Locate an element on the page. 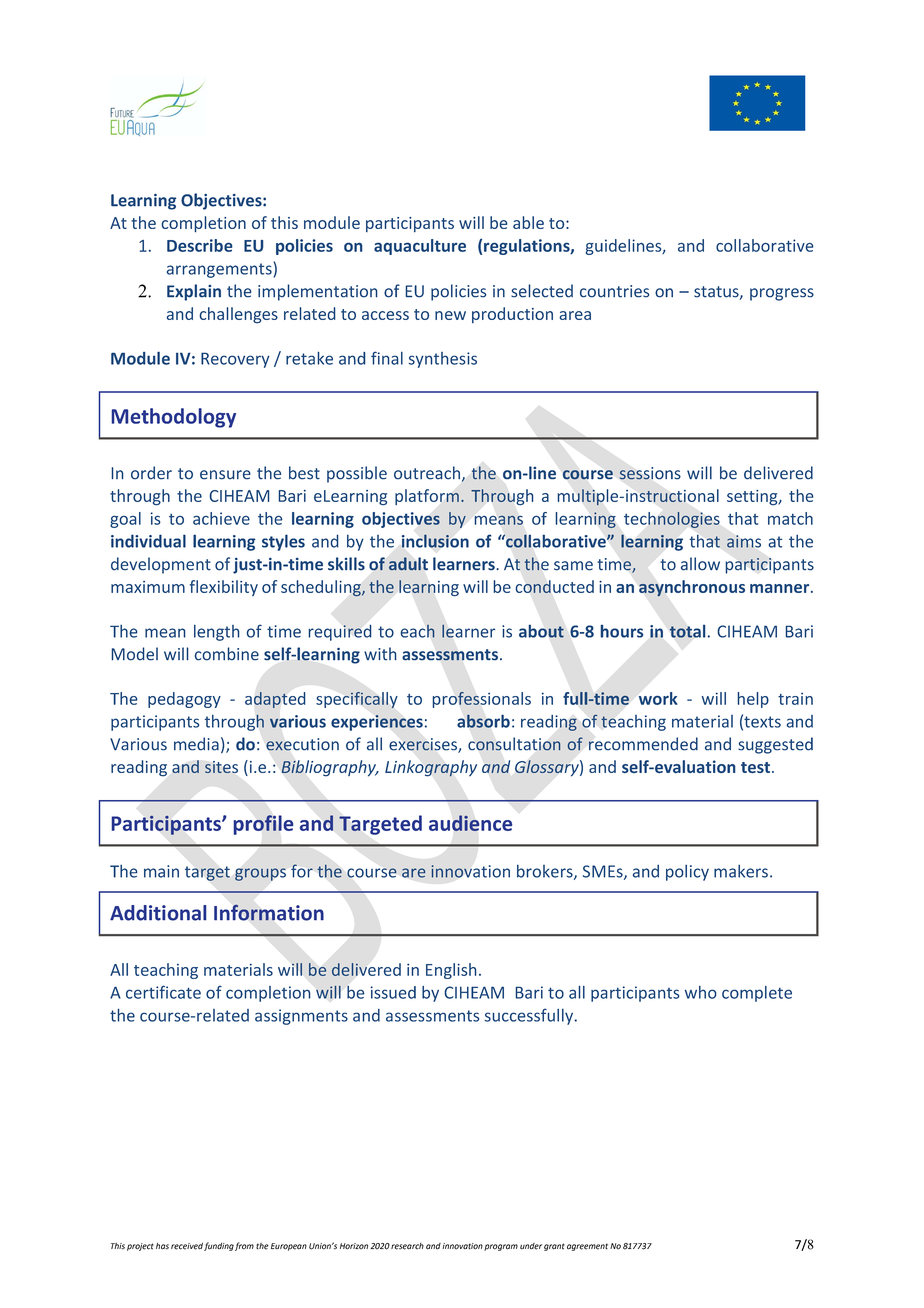 Image resolution: width=924 pixels, height=1308 pixels. funding is located at coordinates (219, 1246).
